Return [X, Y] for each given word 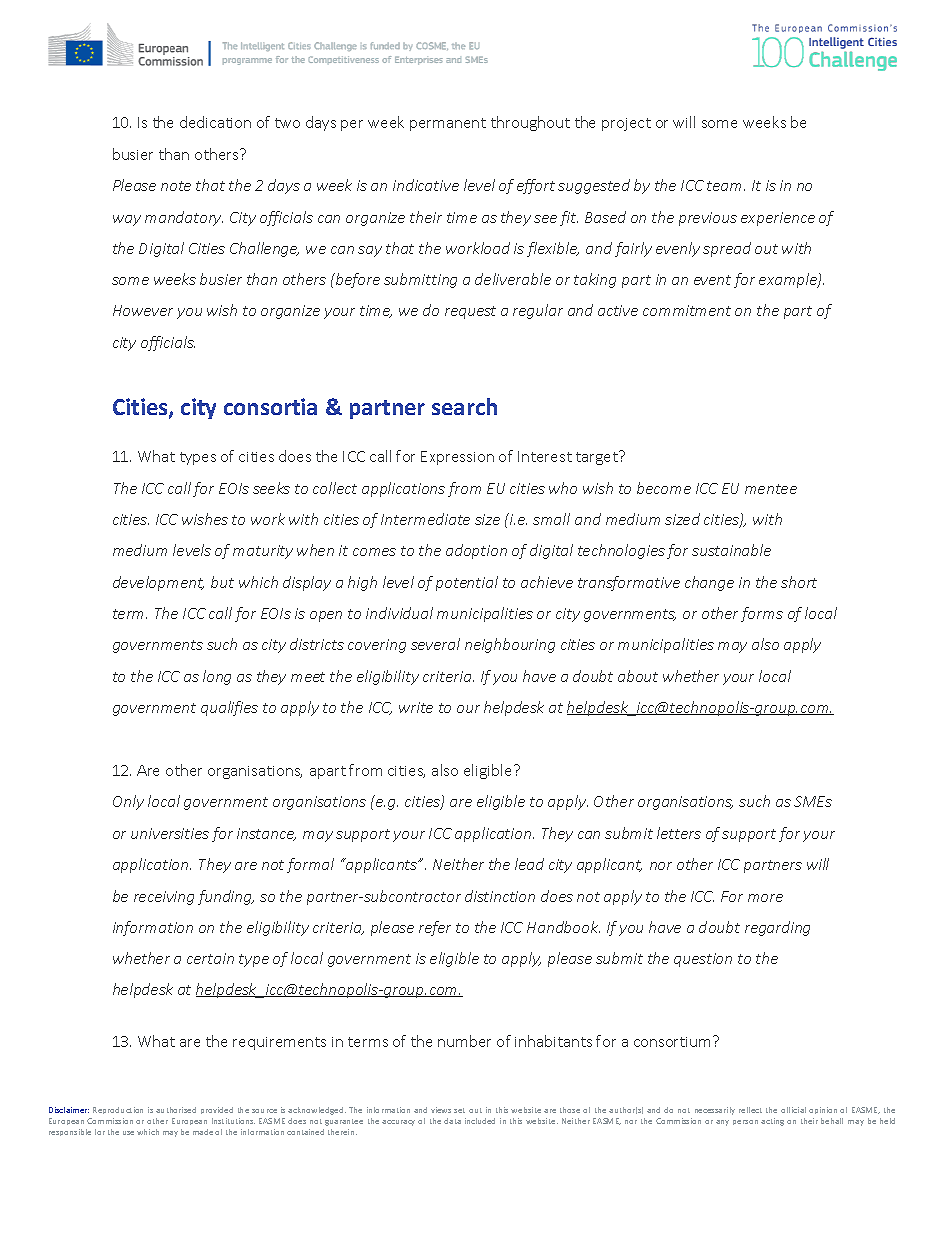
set [459, 1110]
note [176, 186]
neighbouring [510, 645]
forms [762, 614]
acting [772, 1122]
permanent [448, 124]
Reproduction [118, 1110]
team [726, 186]
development [158, 583]
